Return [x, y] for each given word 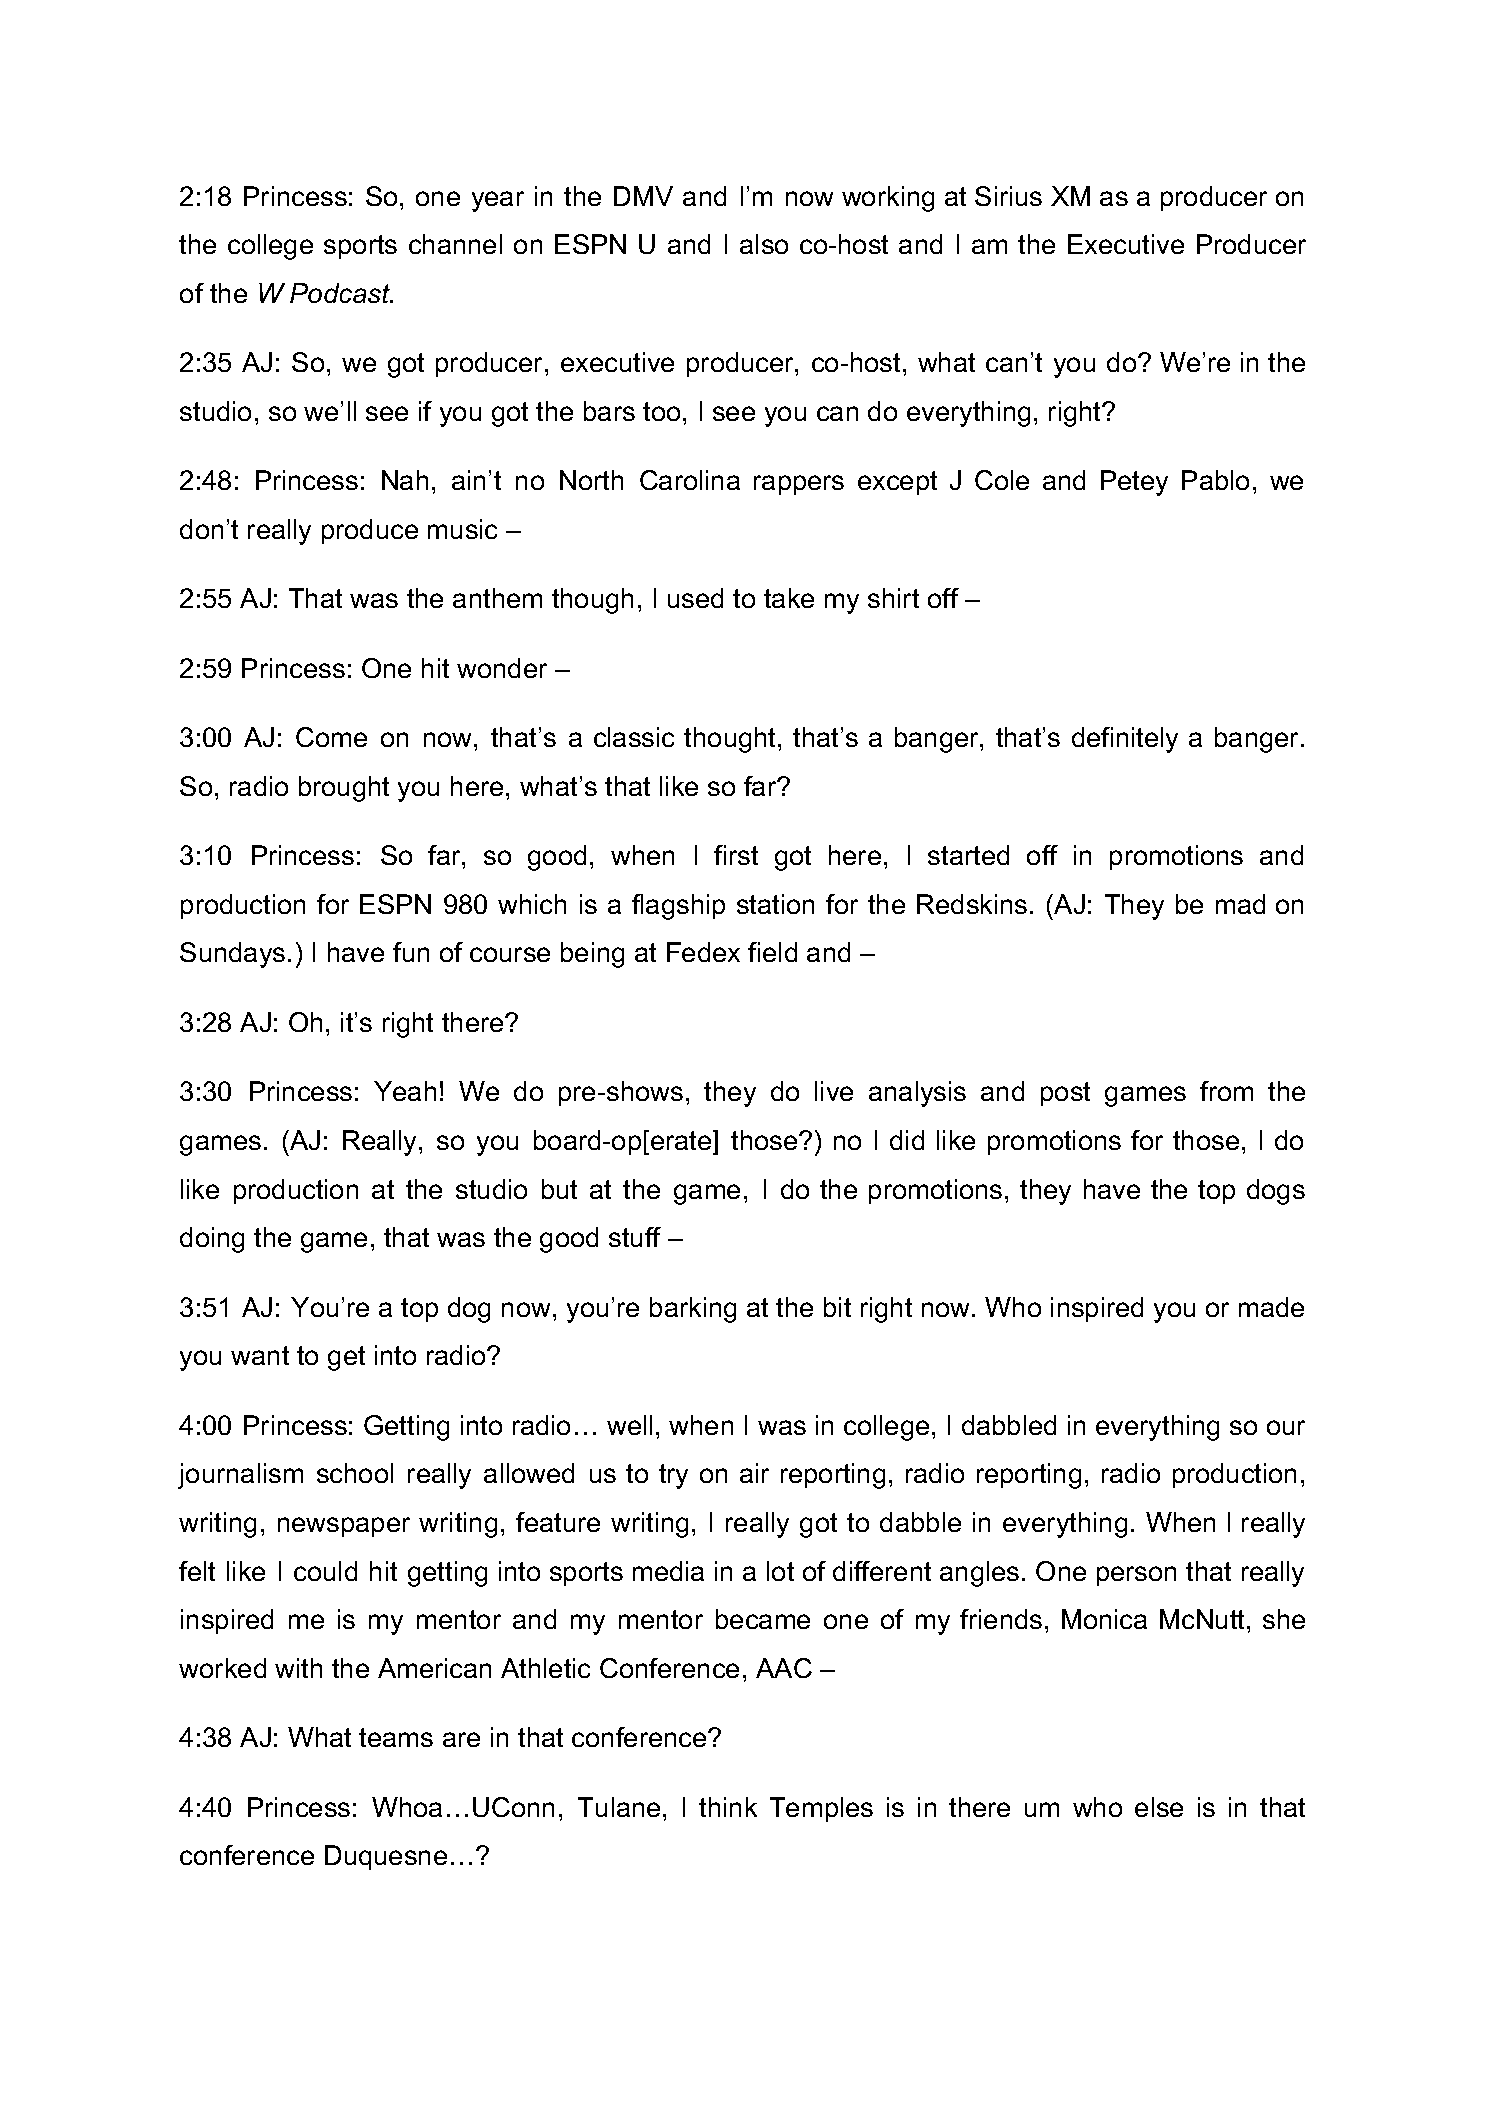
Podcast [341, 293]
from [1226, 1091]
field [772, 952]
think [728, 1807]
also [764, 244]
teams [396, 1737]
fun [411, 952]
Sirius [1008, 196]
